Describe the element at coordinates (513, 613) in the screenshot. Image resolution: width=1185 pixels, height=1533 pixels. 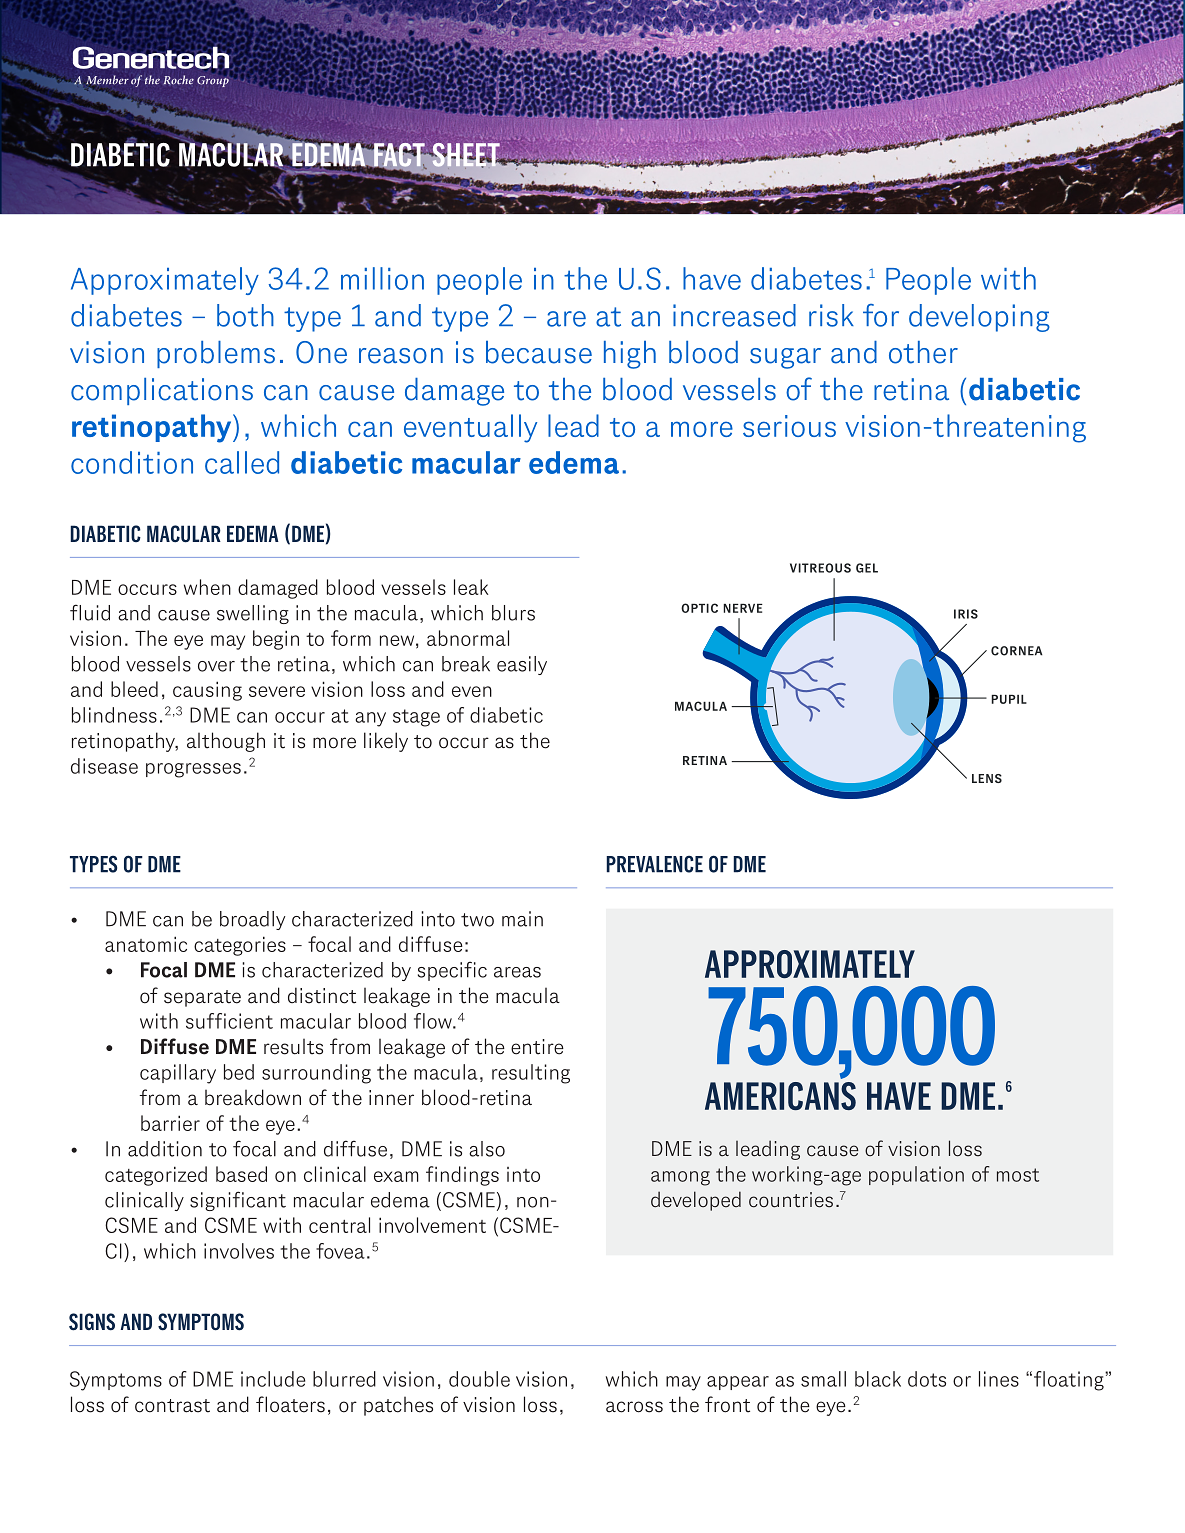
I see `blurs` at that location.
